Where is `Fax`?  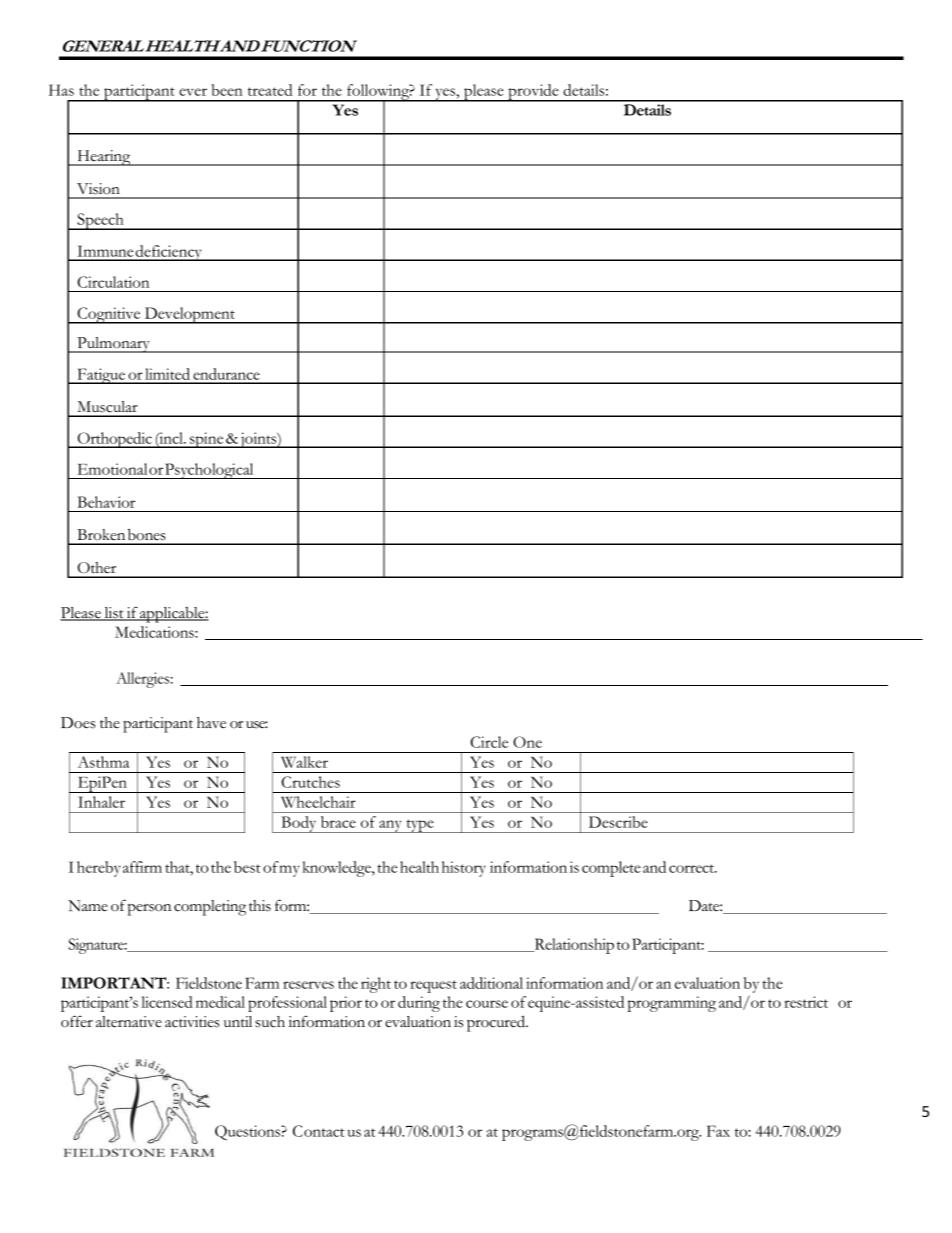 Fax is located at coordinates (718, 1131).
